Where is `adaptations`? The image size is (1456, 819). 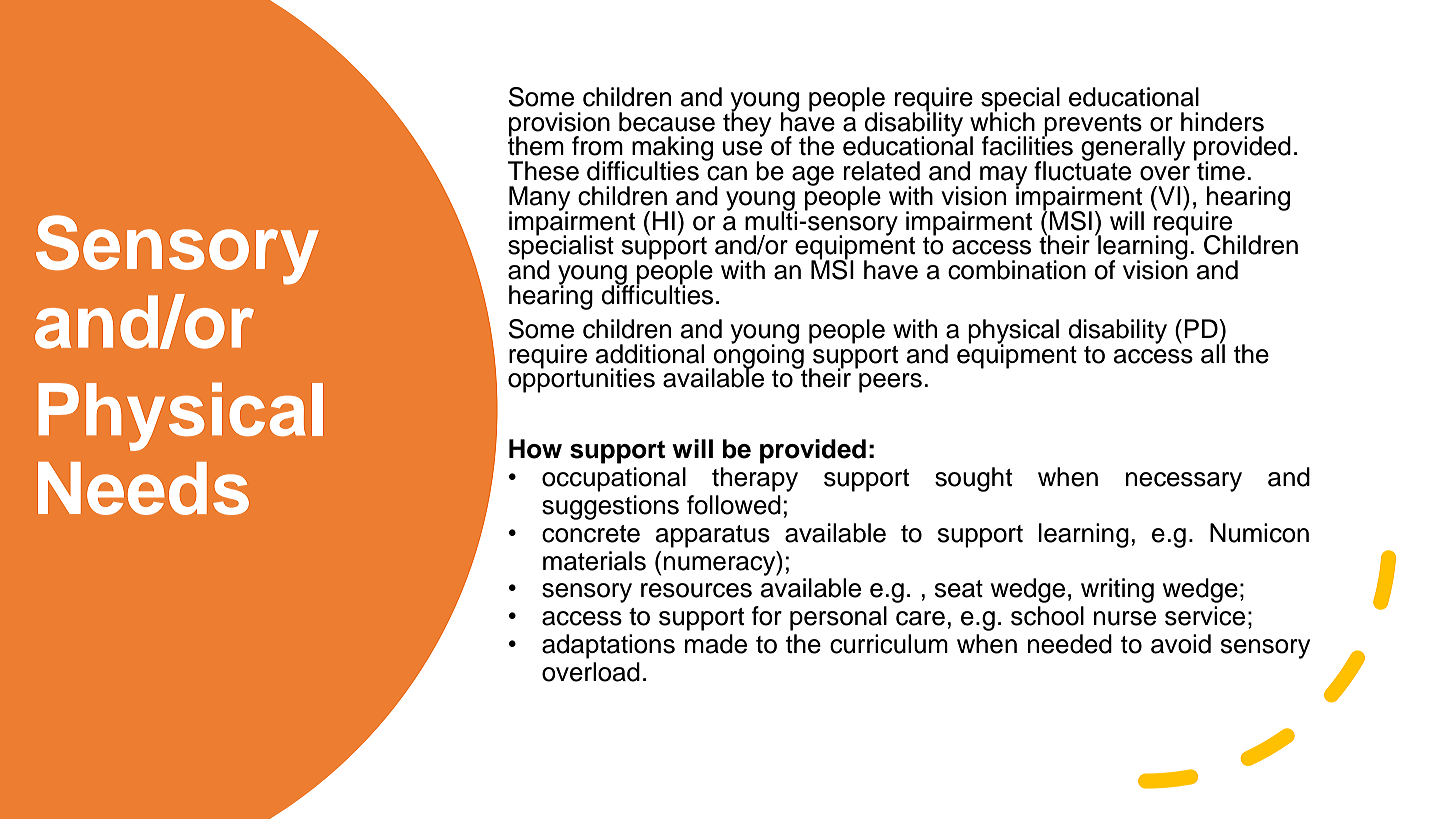 adaptations is located at coordinates (608, 646).
